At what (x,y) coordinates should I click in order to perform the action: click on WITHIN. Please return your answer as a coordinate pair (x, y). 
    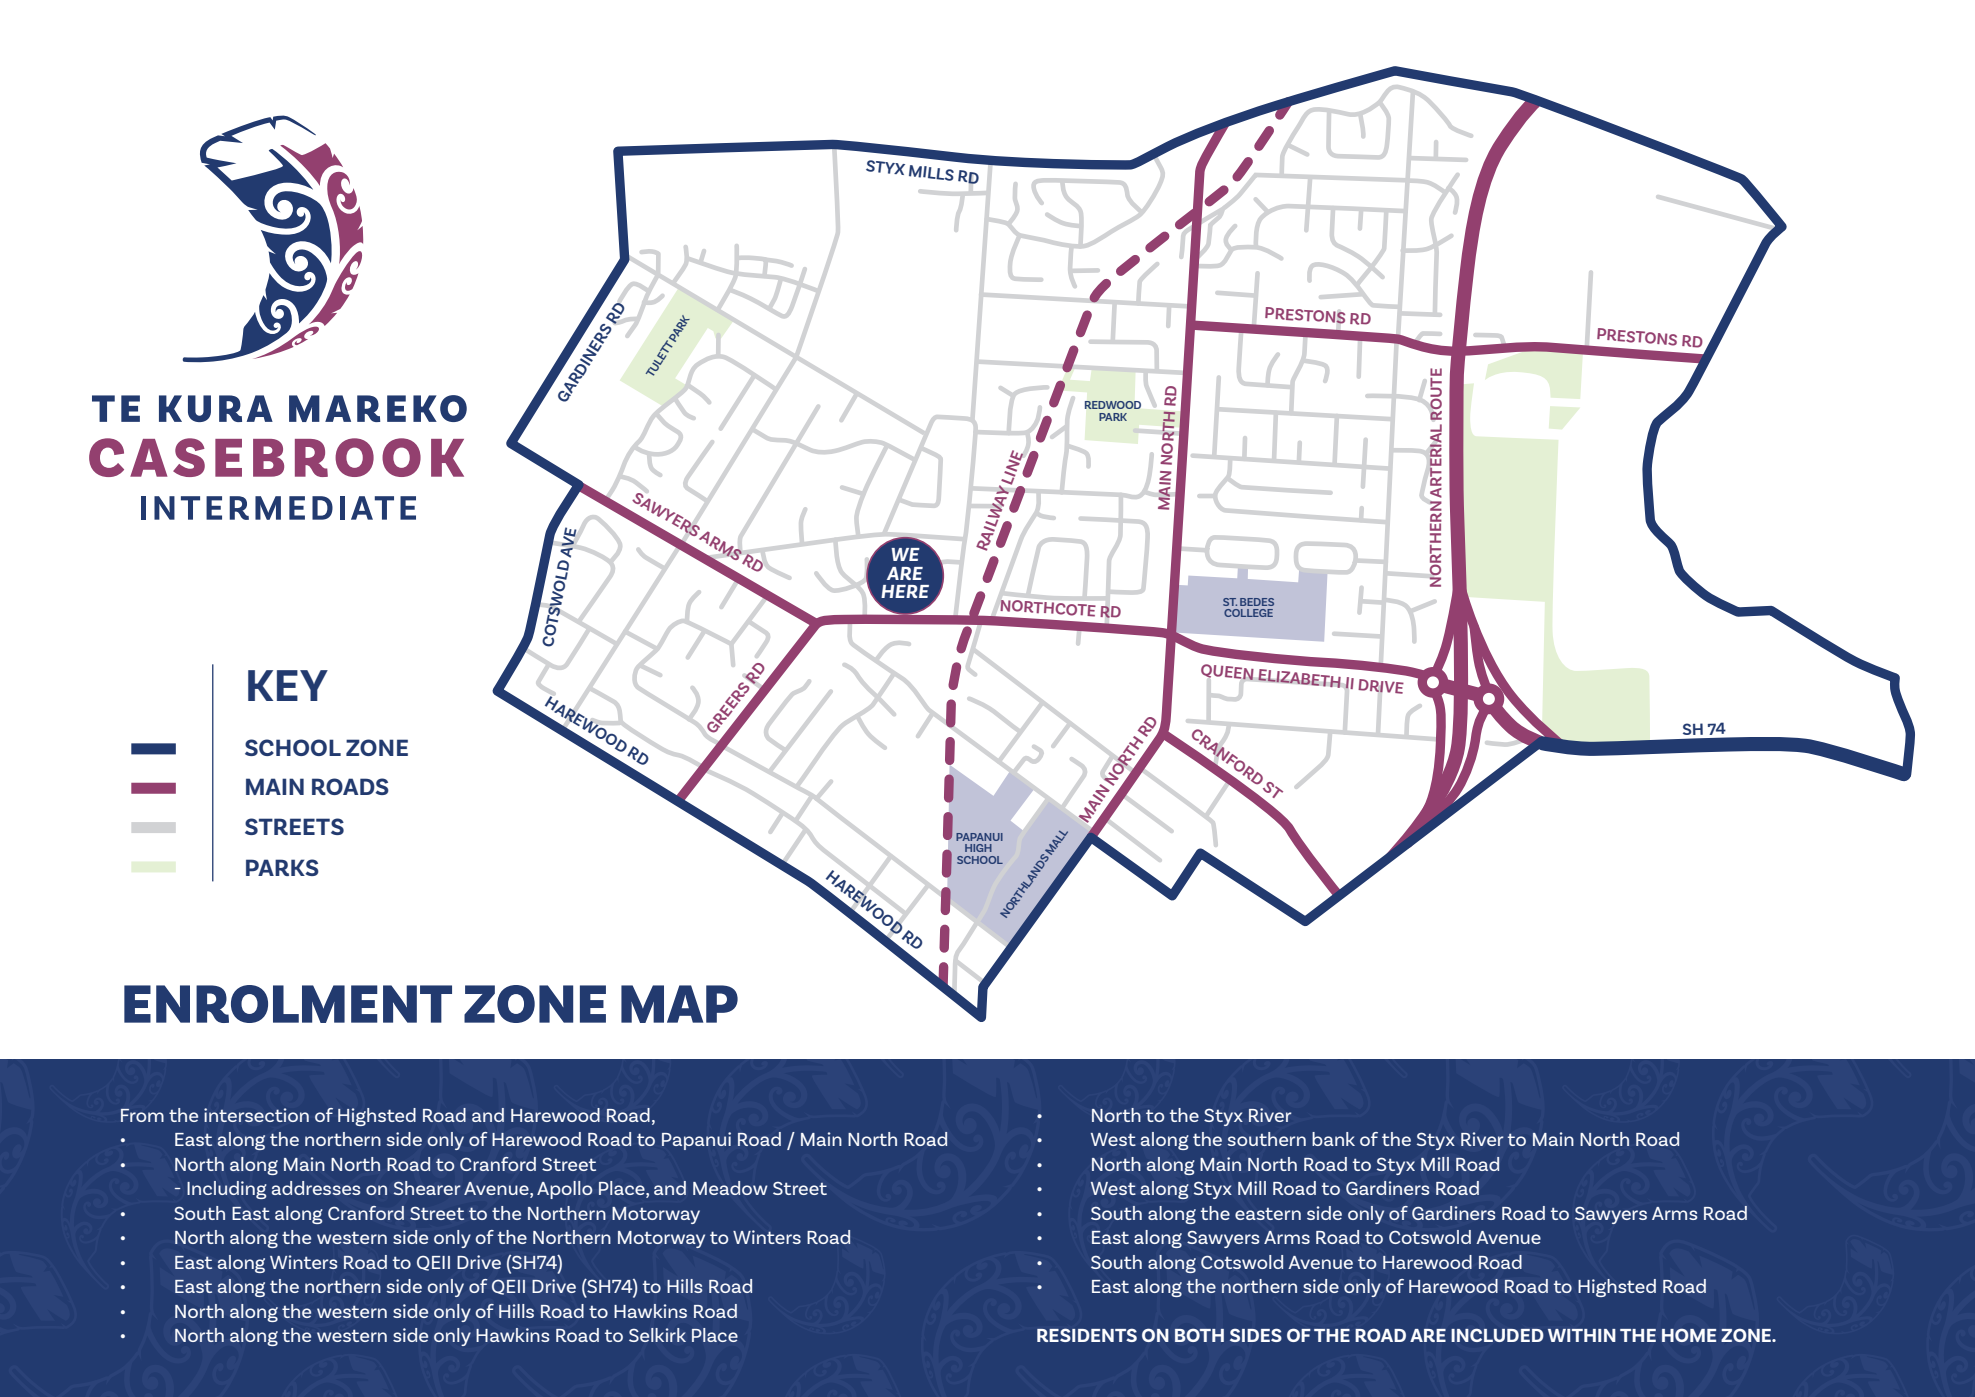
    Looking at the image, I should click on (1582, 1335).
